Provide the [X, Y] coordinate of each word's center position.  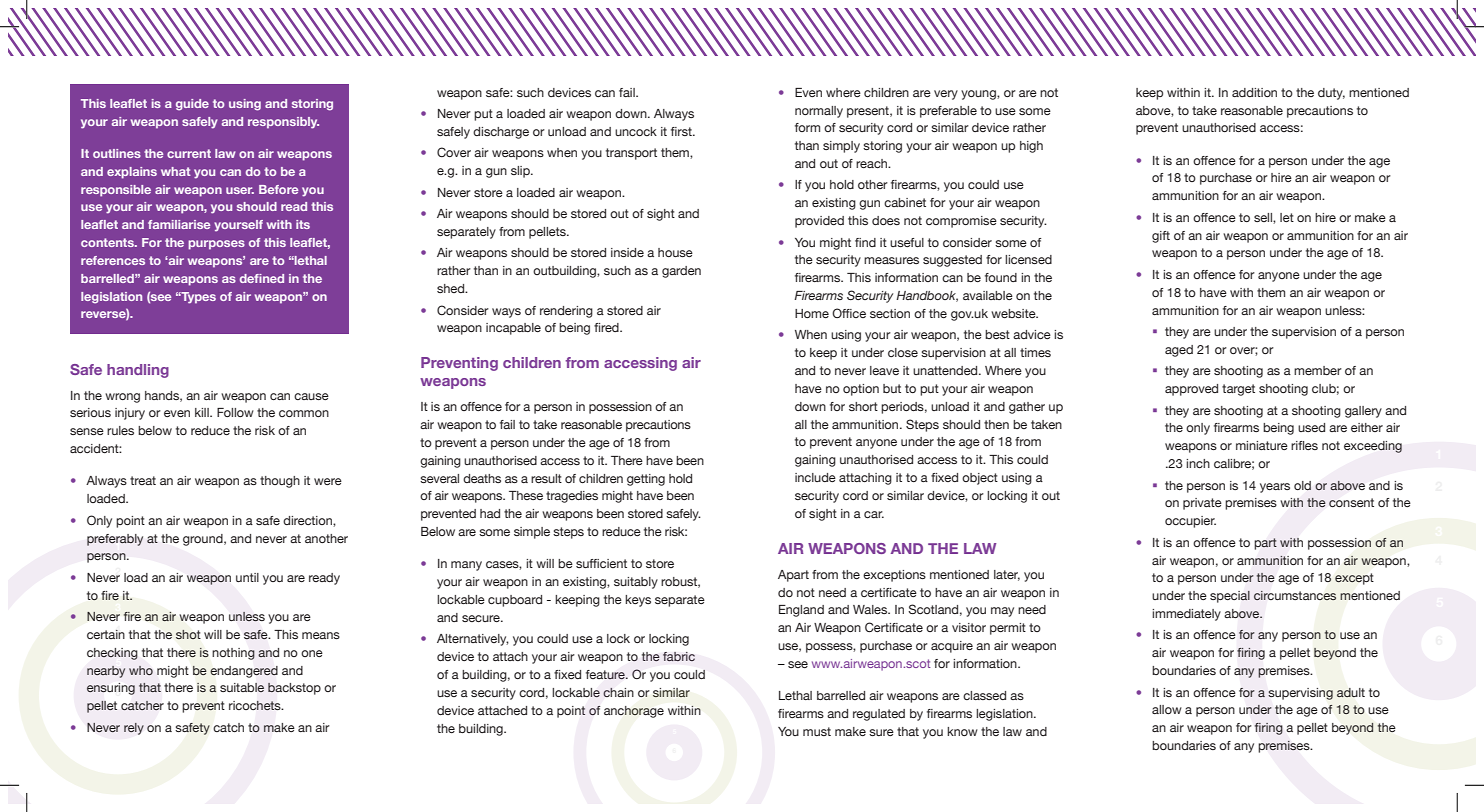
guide [192, 105]
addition [1254, 92]
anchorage [634, 712]
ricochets [256, 706]
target [1238, 390]
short [863, 406]
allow [1167, 709]
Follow [235, 412]
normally [819, 112]
